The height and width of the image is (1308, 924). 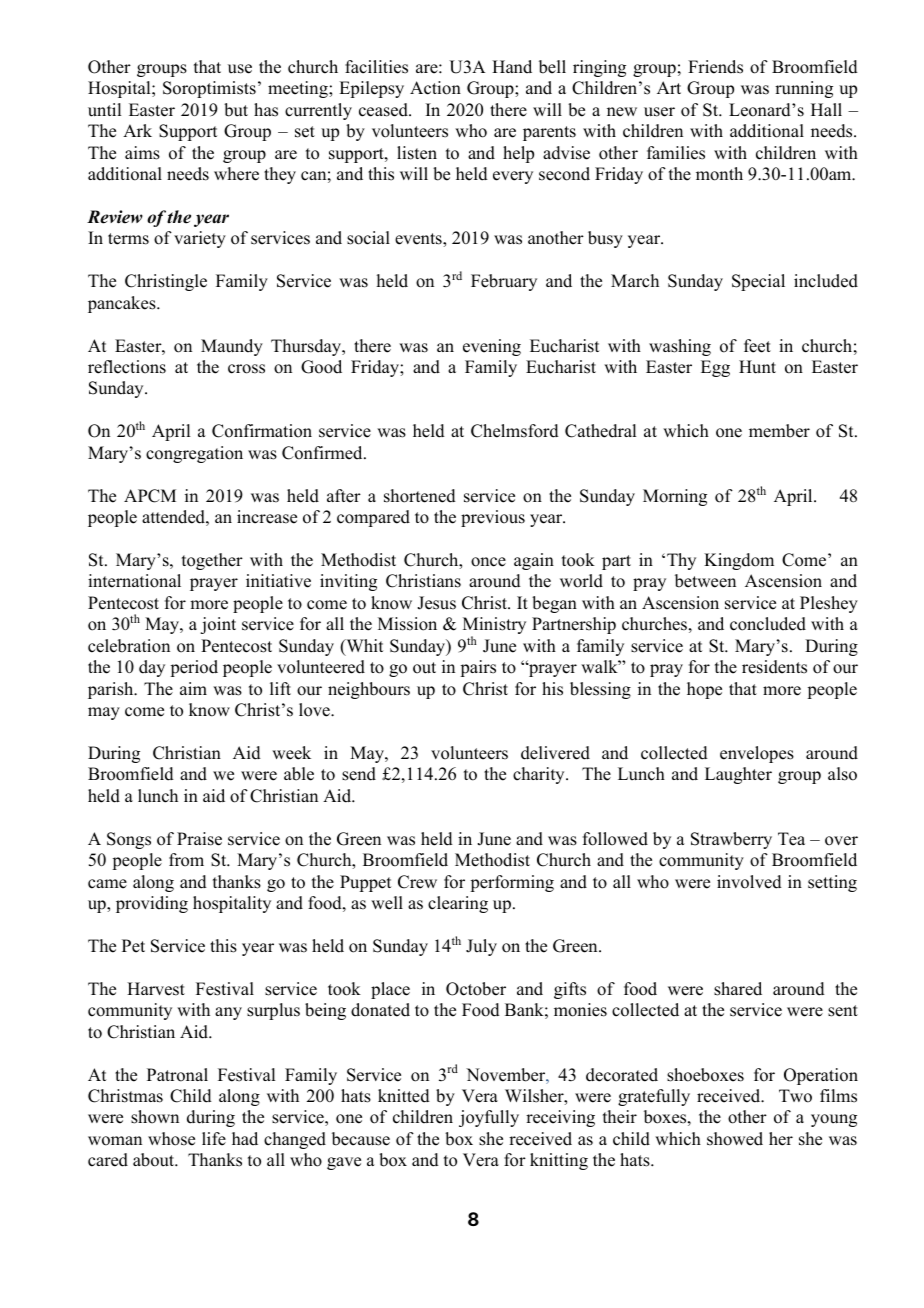 I want to click on joyfully, so click(x=489, y=1118).
